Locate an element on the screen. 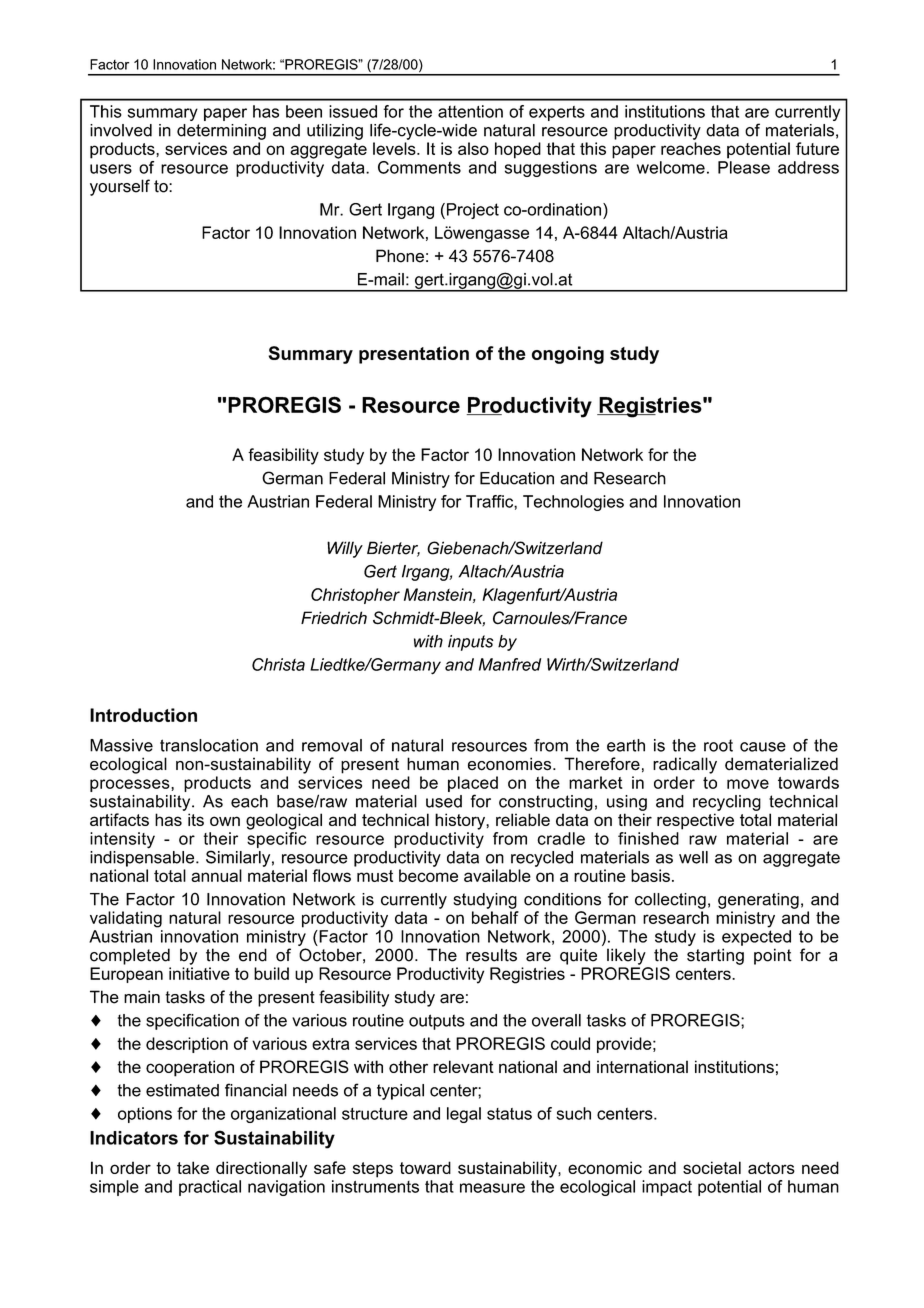  Christa is located at coordinates (278, 664).
